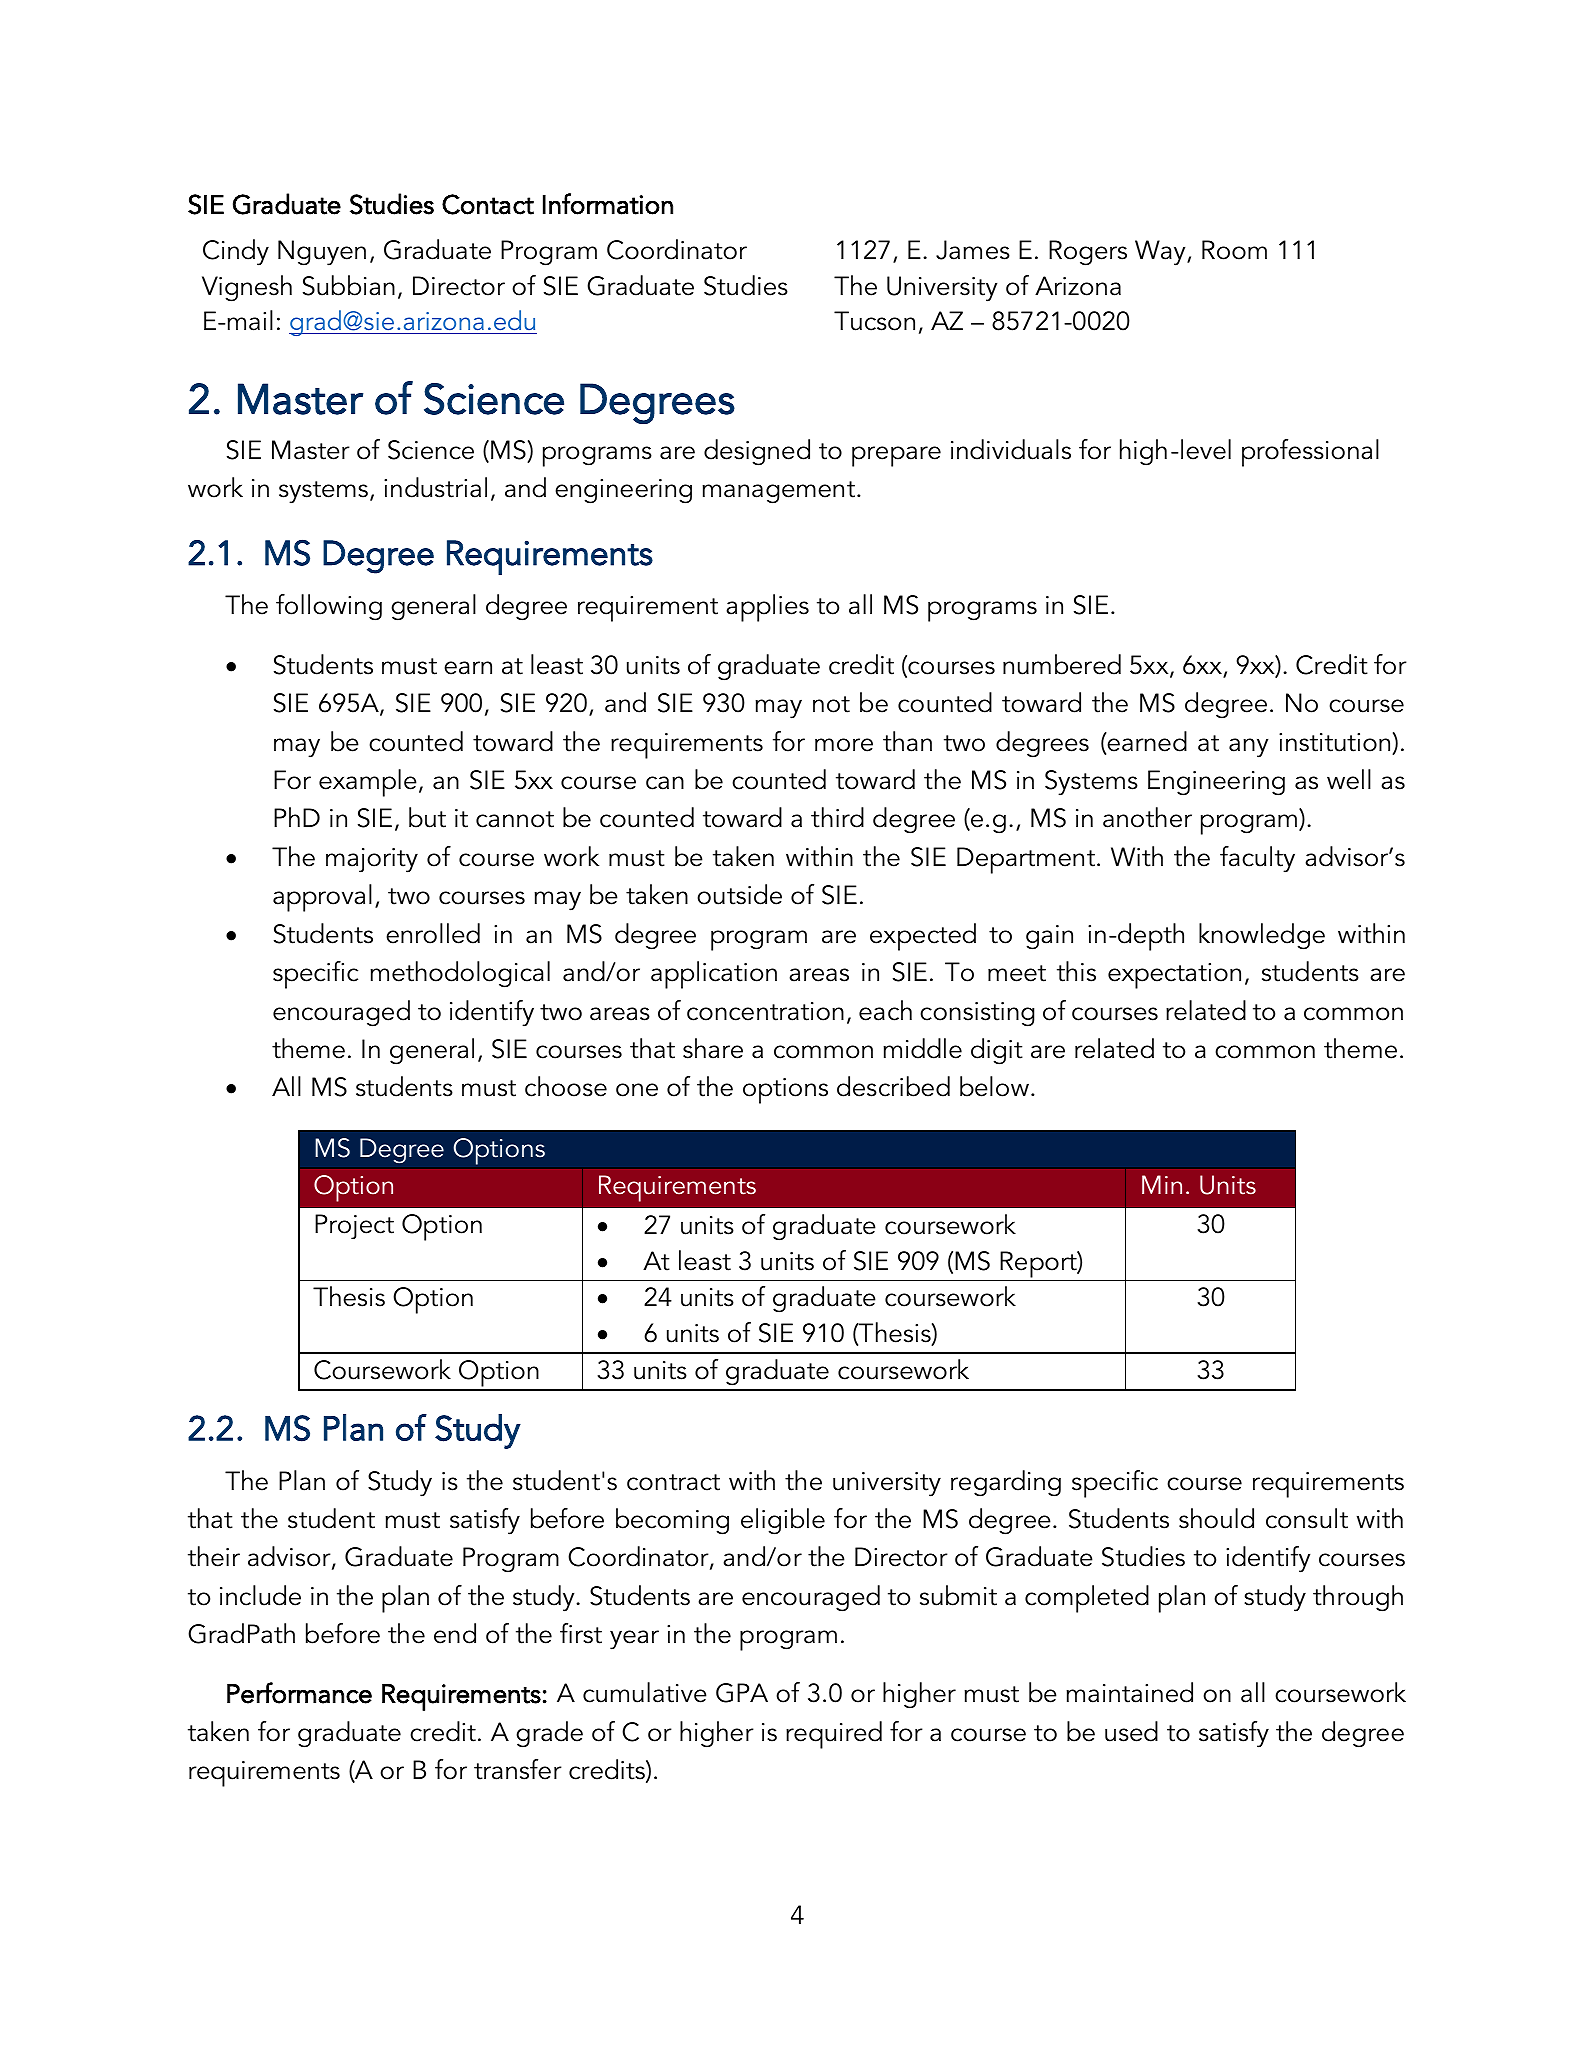  What do you see at coordinates (1131, 1731) in the screenshot?
I see `used` at bounding box center [1131, 1731].
